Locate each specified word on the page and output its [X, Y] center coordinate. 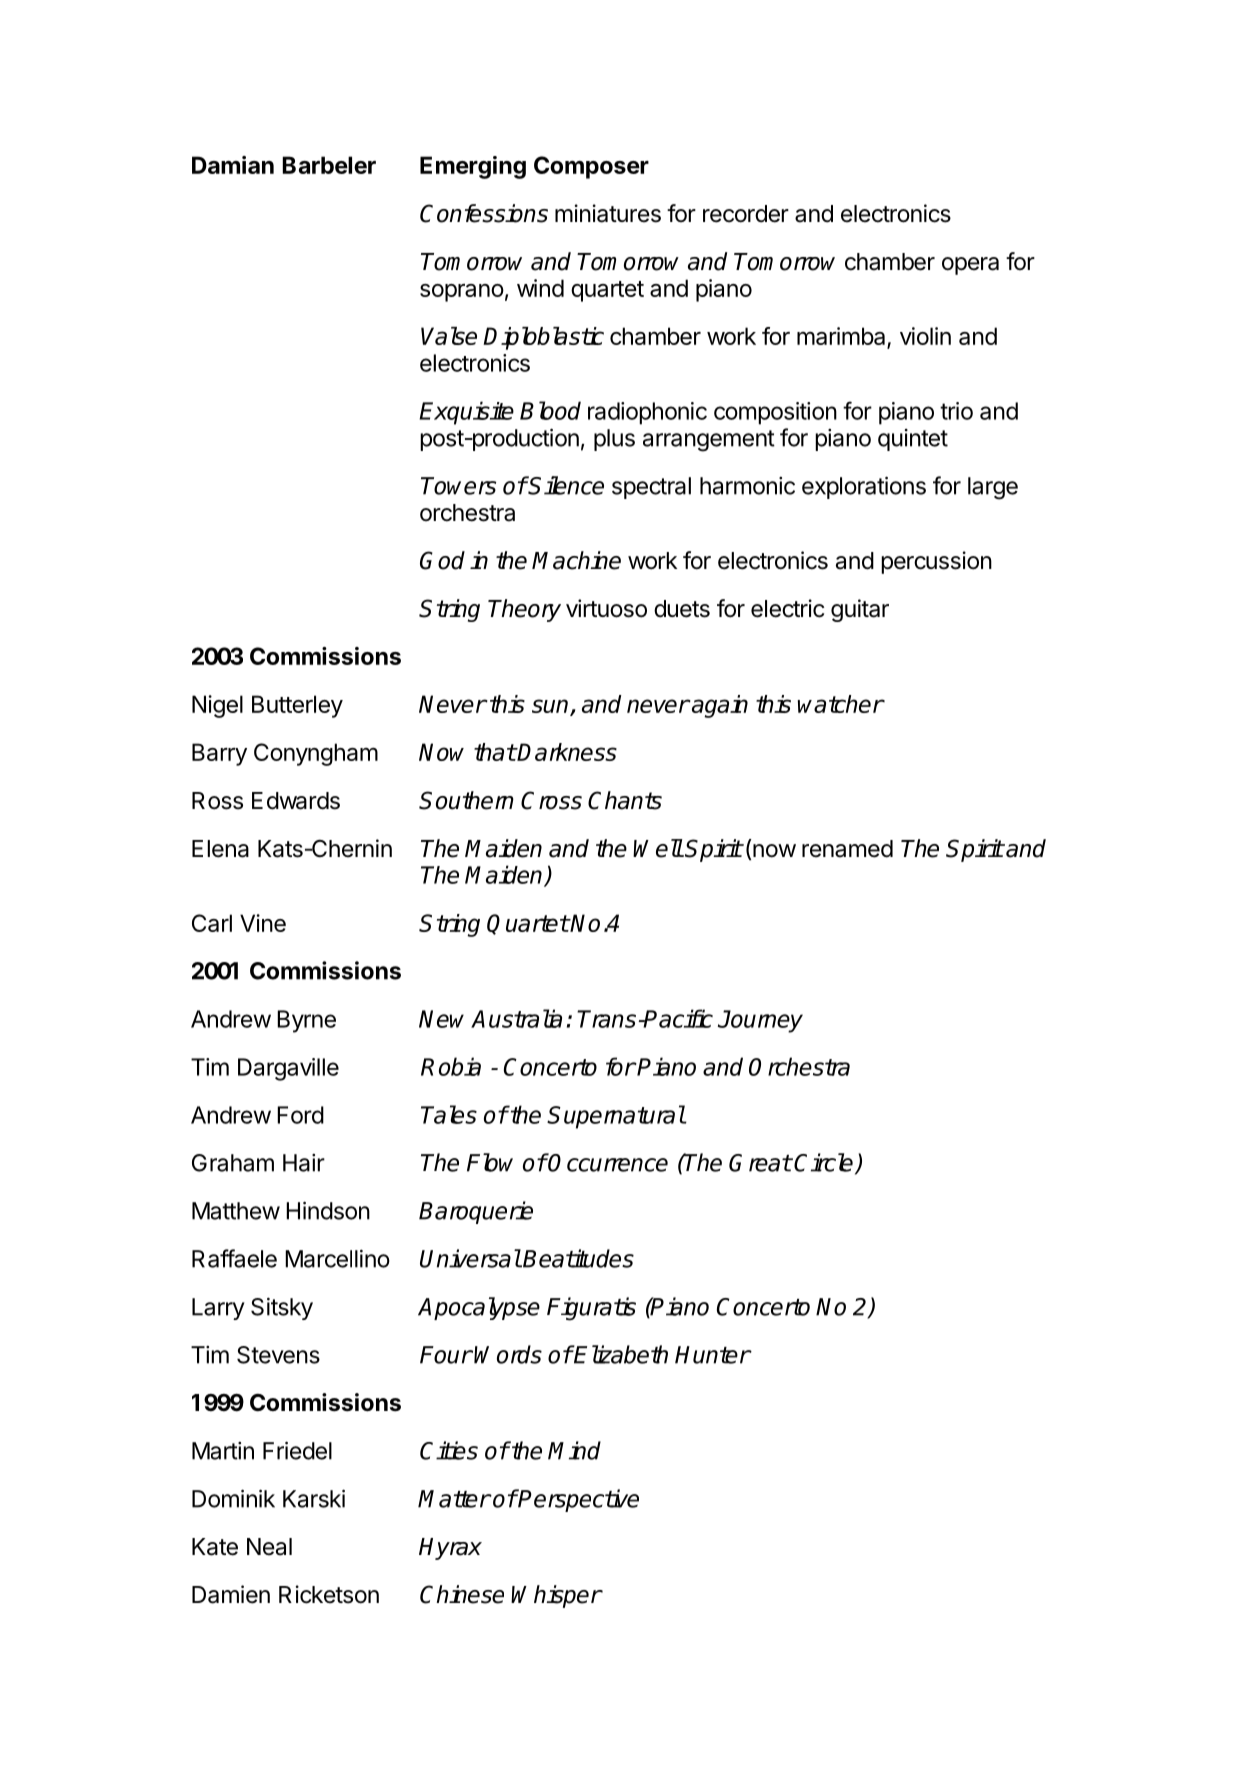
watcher [841, 704]
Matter [454, 1499]
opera [970, 266]
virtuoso [606, 608]
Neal [269, 1547]
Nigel [217, 706]
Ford [300, 1115]
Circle [825, 1163]
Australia [516, 1018]
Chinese [462, 1594]
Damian [233, 165]
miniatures [608, 213]
